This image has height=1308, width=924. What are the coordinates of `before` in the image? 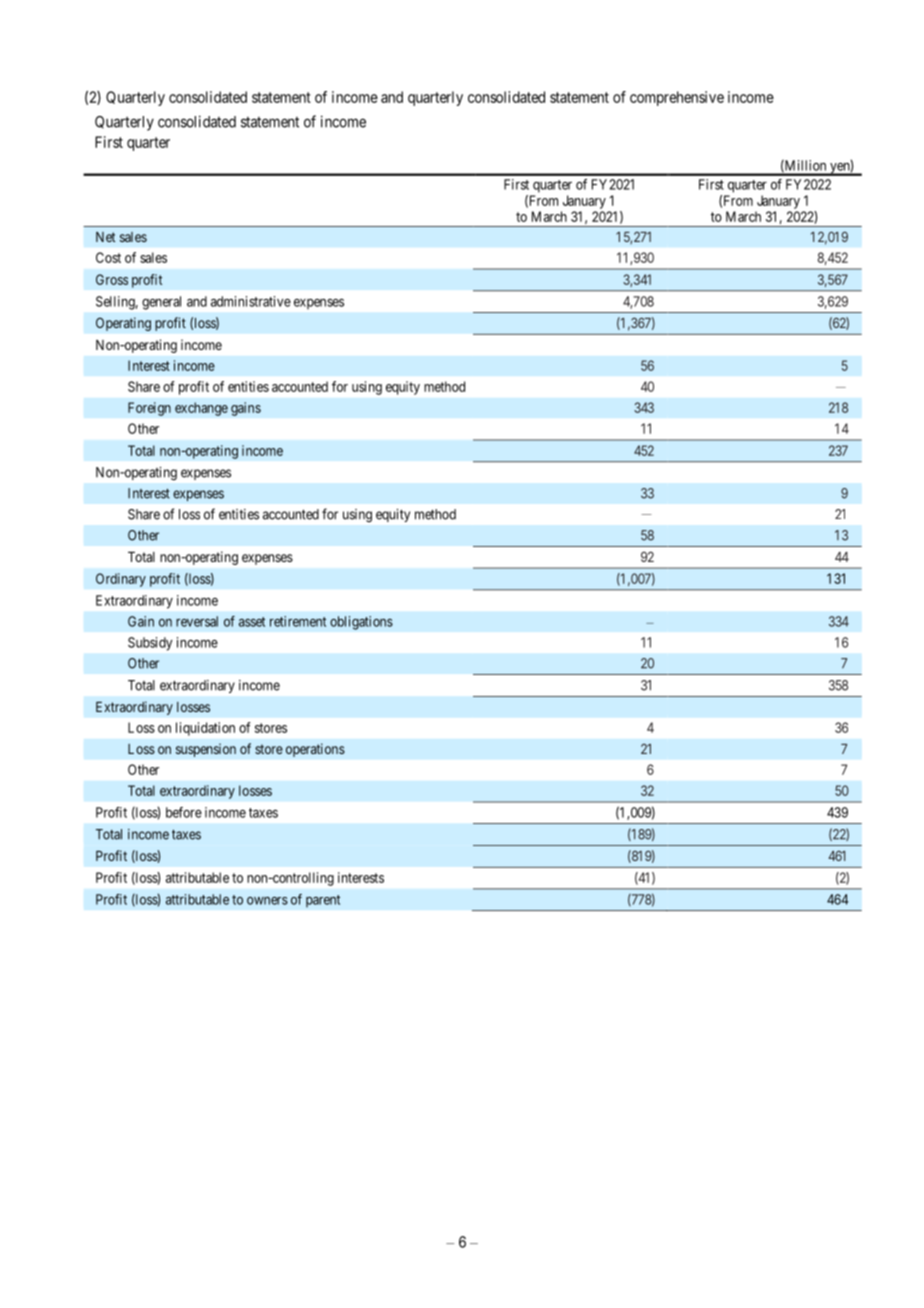 It's located at (184, 812).
